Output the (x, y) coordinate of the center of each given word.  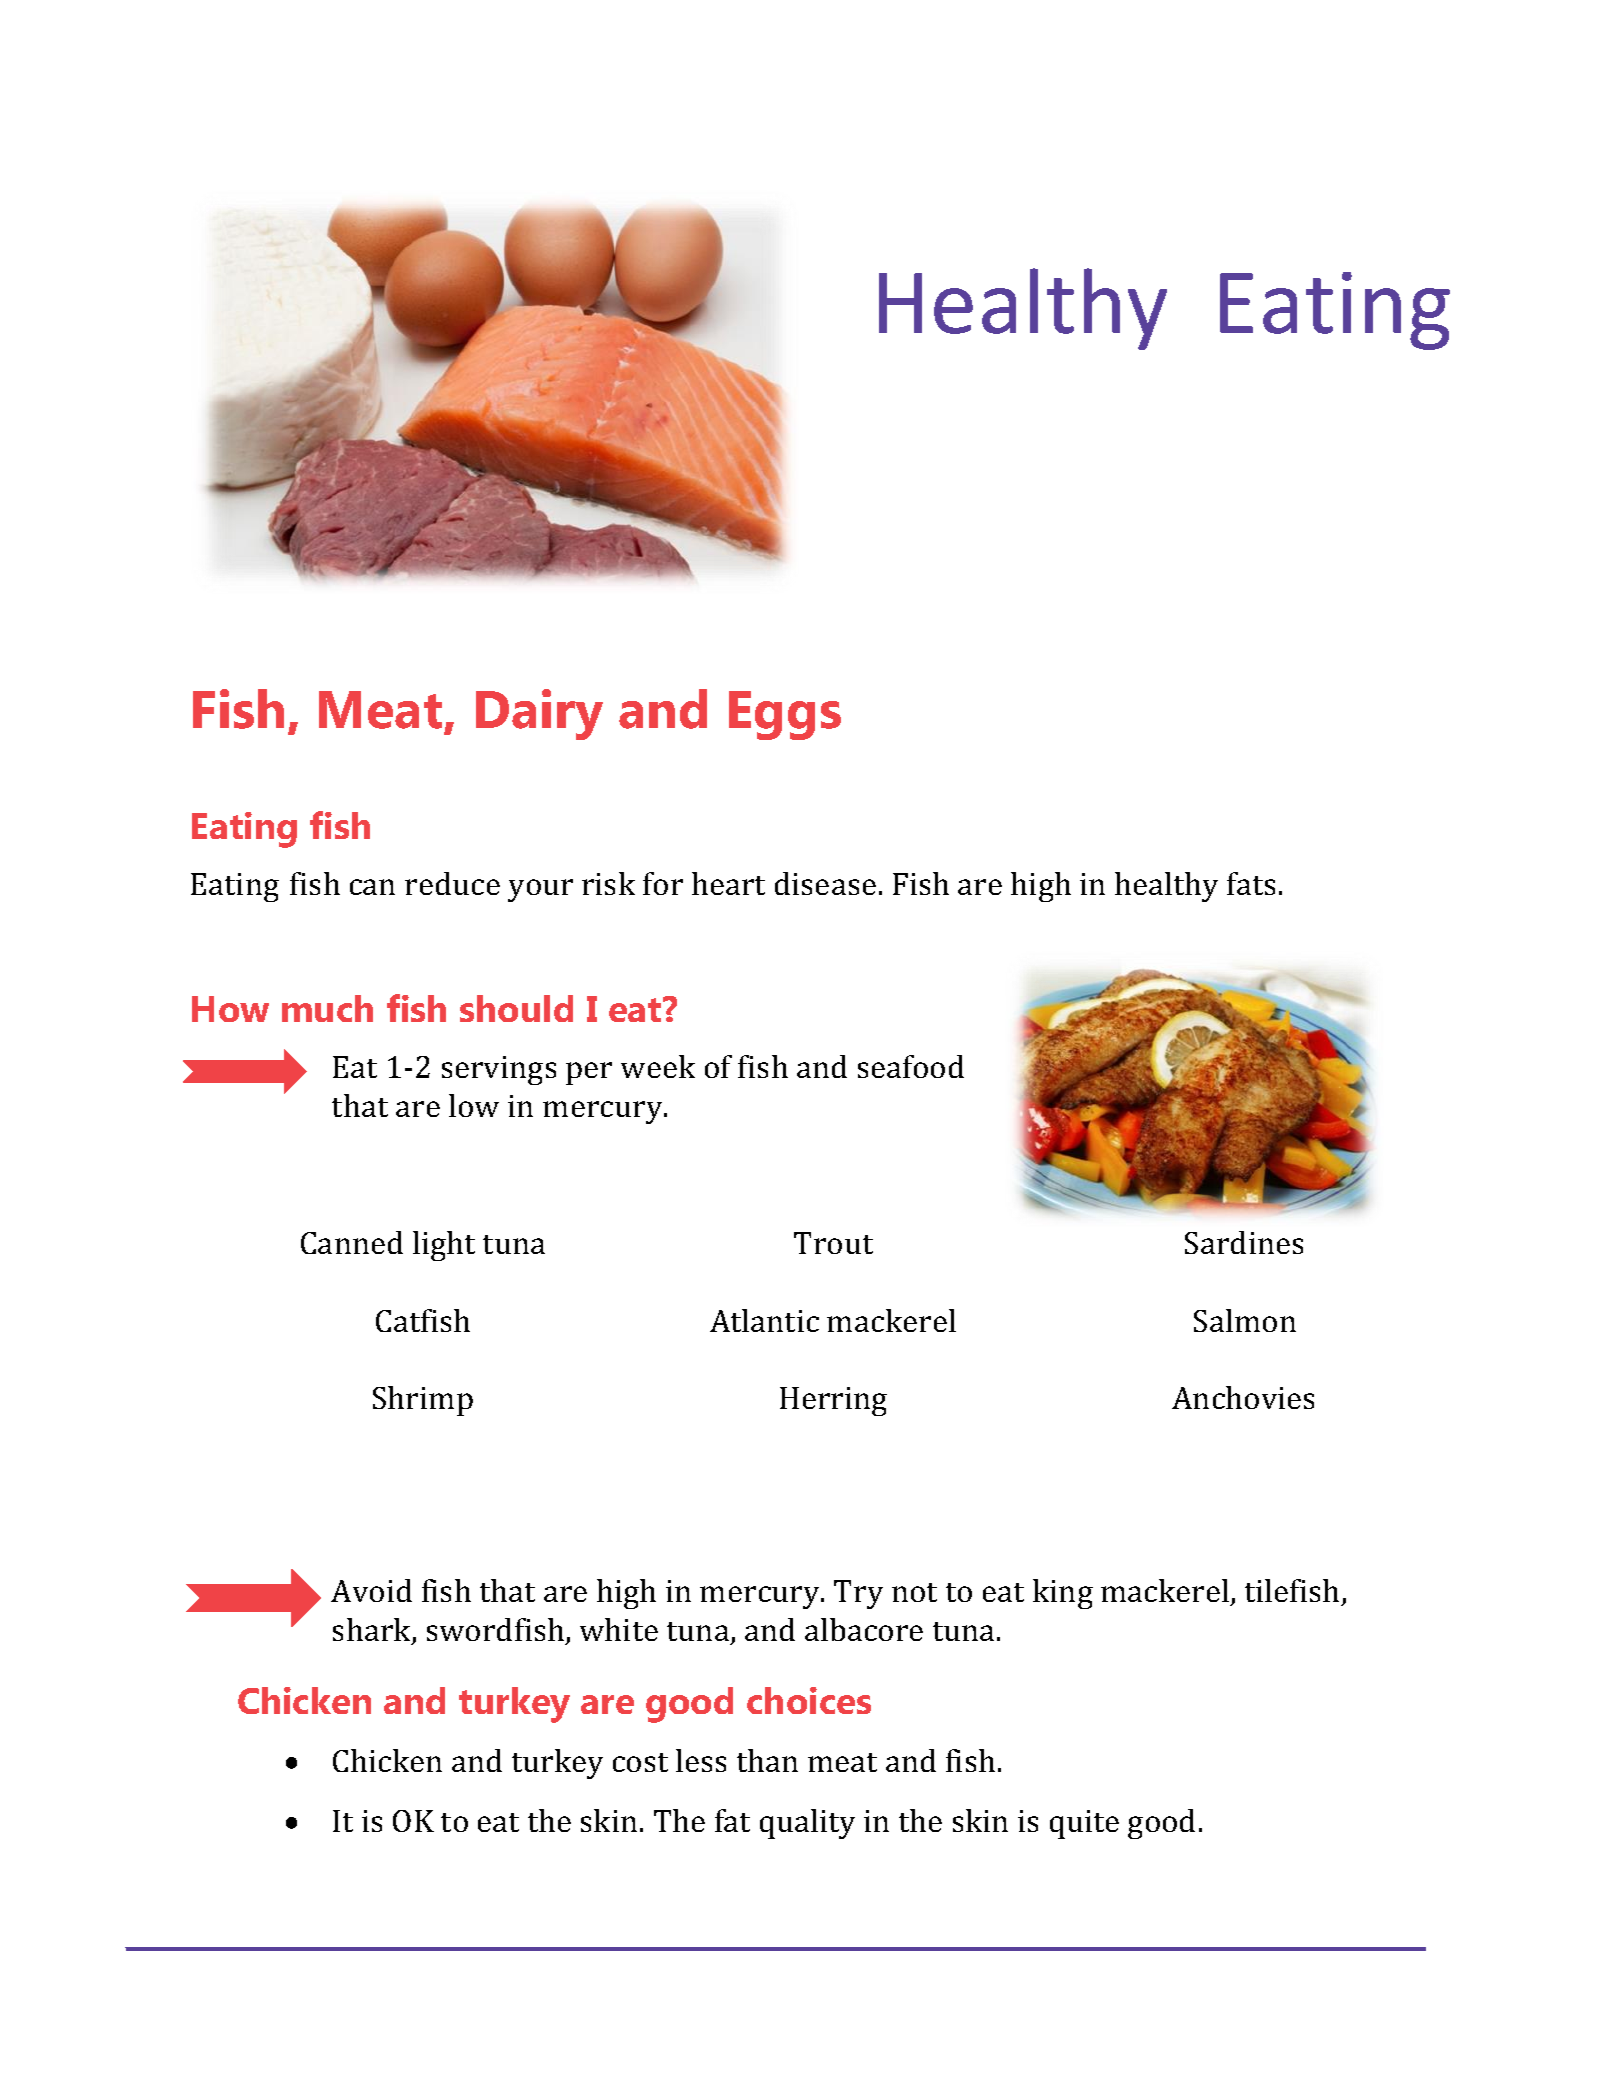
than (767, 1760)
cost (640, 1762)
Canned (352, 1242)
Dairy (539, 714)
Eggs (785, 715)
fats (1251, 883)
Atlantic (764, 1320)
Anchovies (1243, 1397)
